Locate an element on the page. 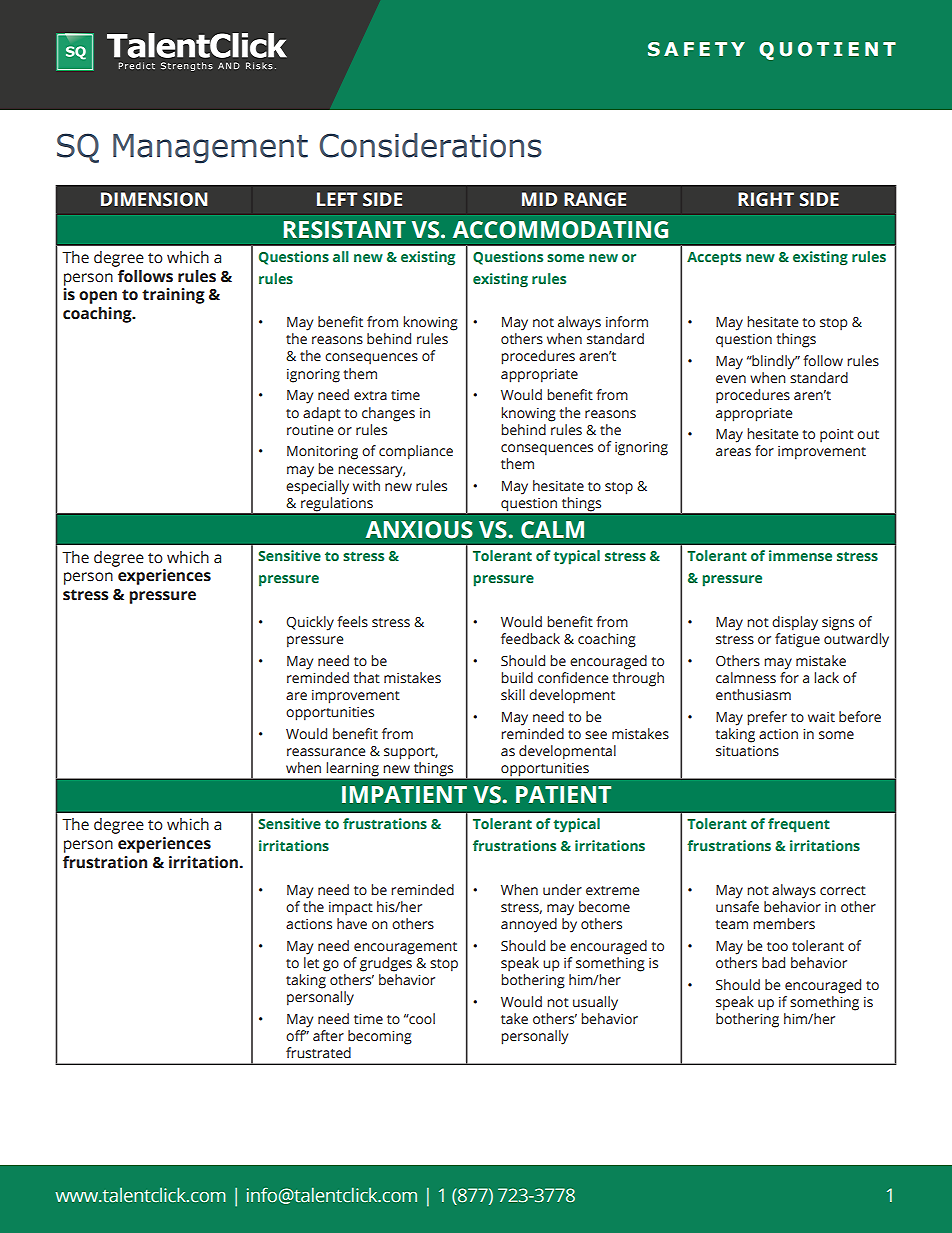 This page has width=952, height=1233. bad is located at coordinates (773, 963).
